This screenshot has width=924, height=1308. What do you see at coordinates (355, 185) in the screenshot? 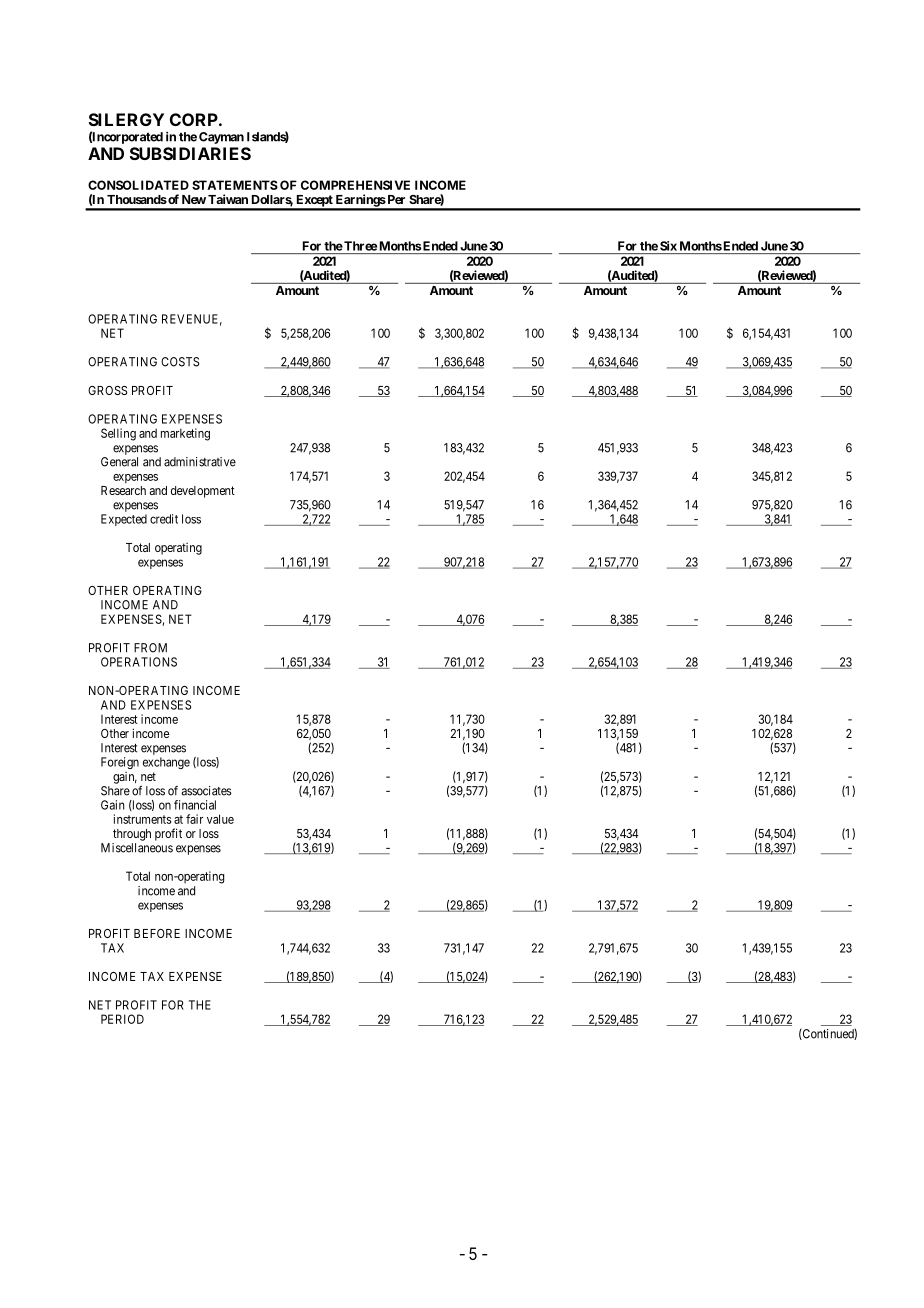
I see `COMPREHENSIVE` at bounding box center [355, 185].
